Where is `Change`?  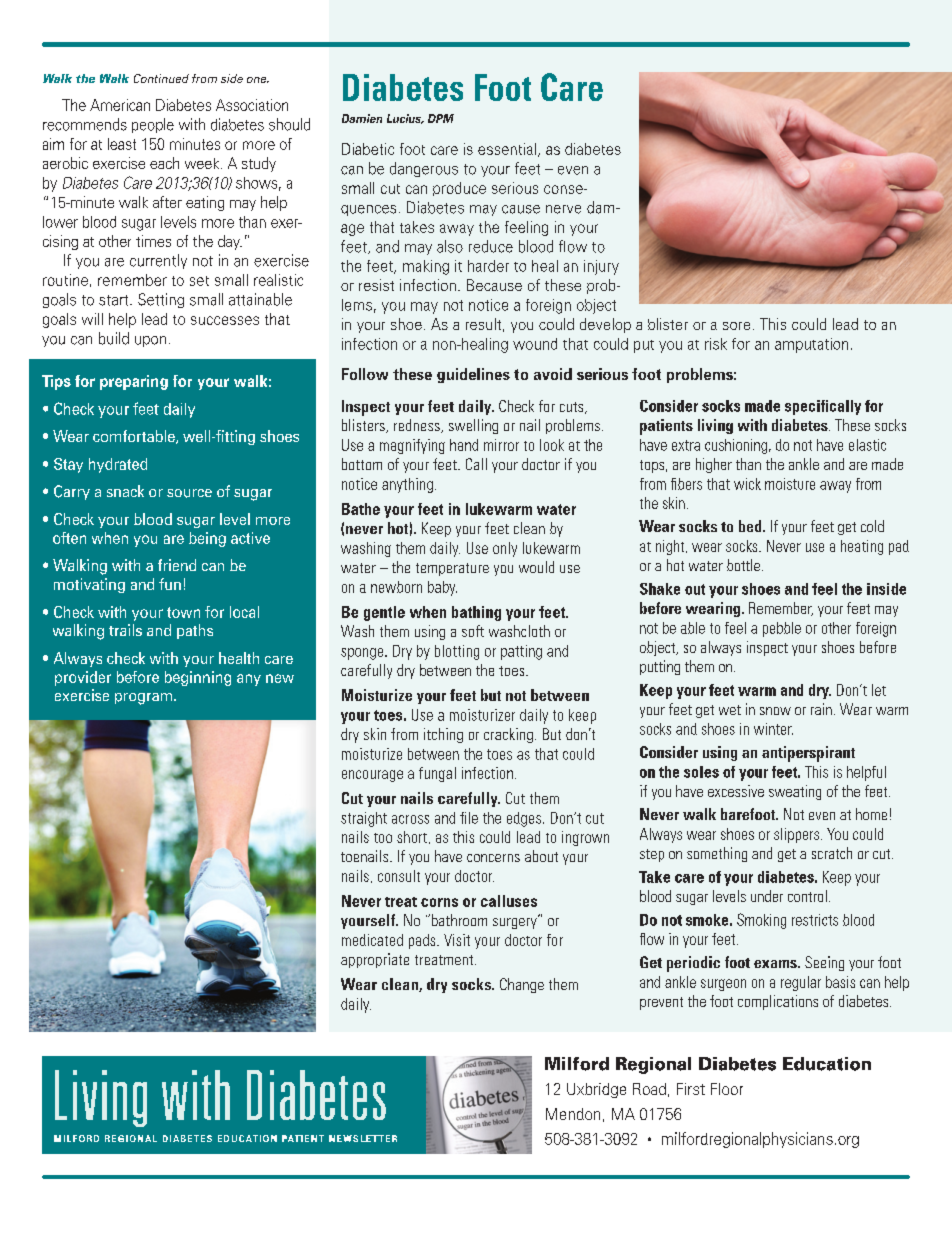
Change is located at coordinates (522, 985).
